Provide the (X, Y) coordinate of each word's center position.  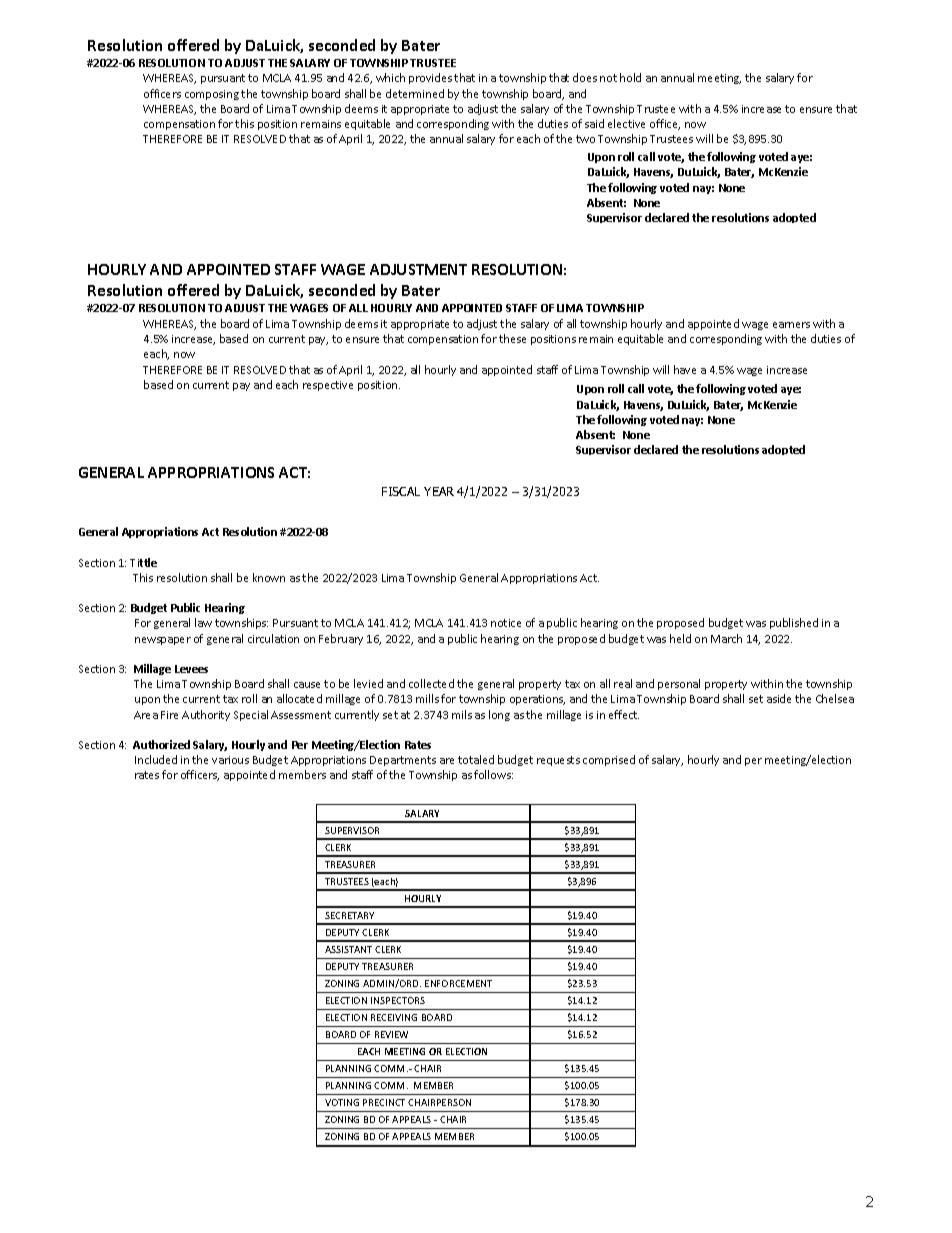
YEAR (439, 491)
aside (779, 698)
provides (430, 78)
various (230, 760)
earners (791, 325)
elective (626, 123)
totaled (476, 759)
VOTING (342, 1102)
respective (328, 386)
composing (212, 95)
